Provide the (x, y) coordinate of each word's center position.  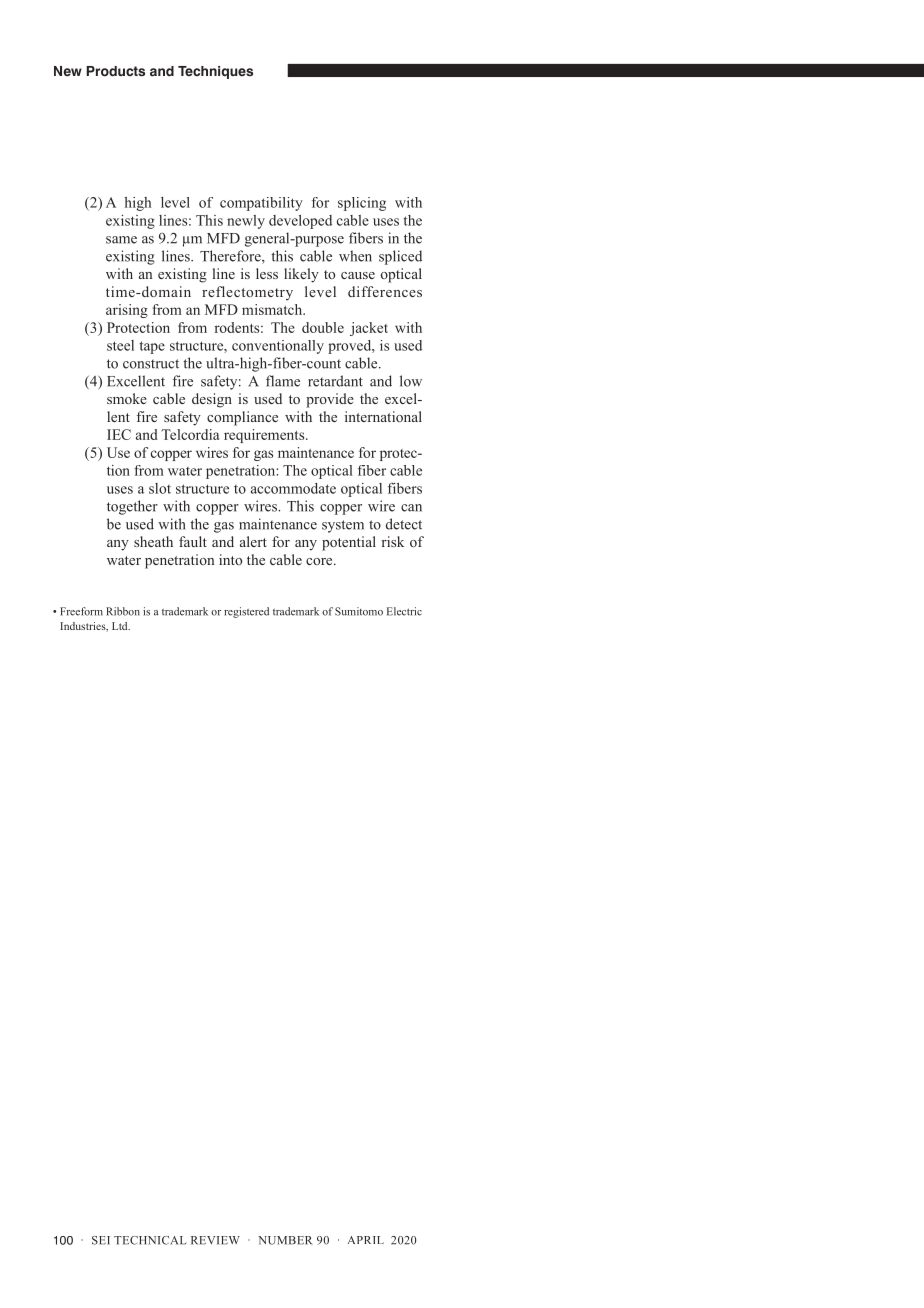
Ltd (121, 626)
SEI (101, 1240)
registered (246, 612)
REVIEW (215, 1240)
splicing (362, 204)
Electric (404, 611)
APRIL (366, 1240)
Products (115, 71)
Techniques (215, 72)
